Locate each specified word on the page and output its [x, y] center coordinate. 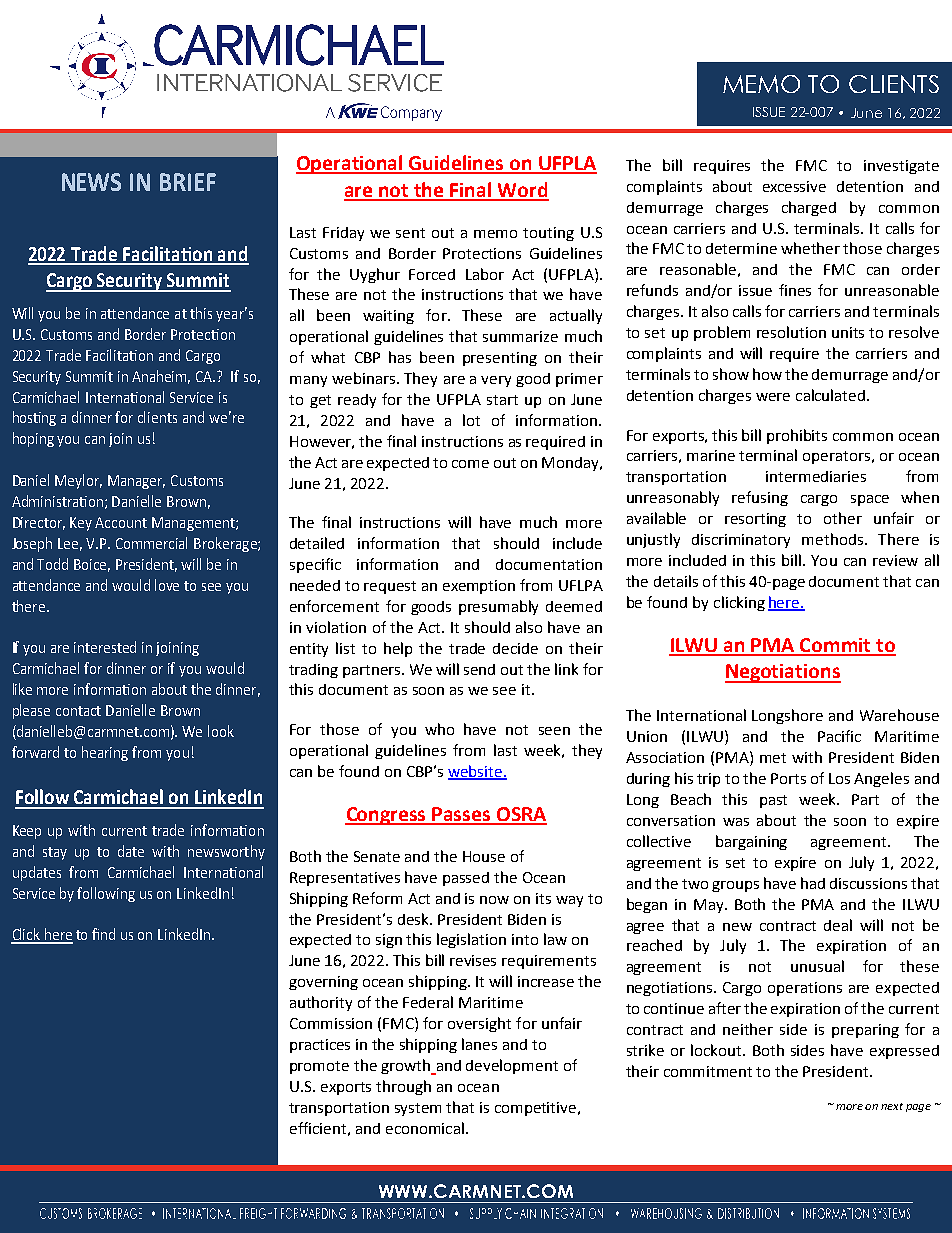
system [418, 1109]
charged [809, 208]
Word [522, 191]
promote [319, 1067]
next [892, 1106]
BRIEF [188, 182]
